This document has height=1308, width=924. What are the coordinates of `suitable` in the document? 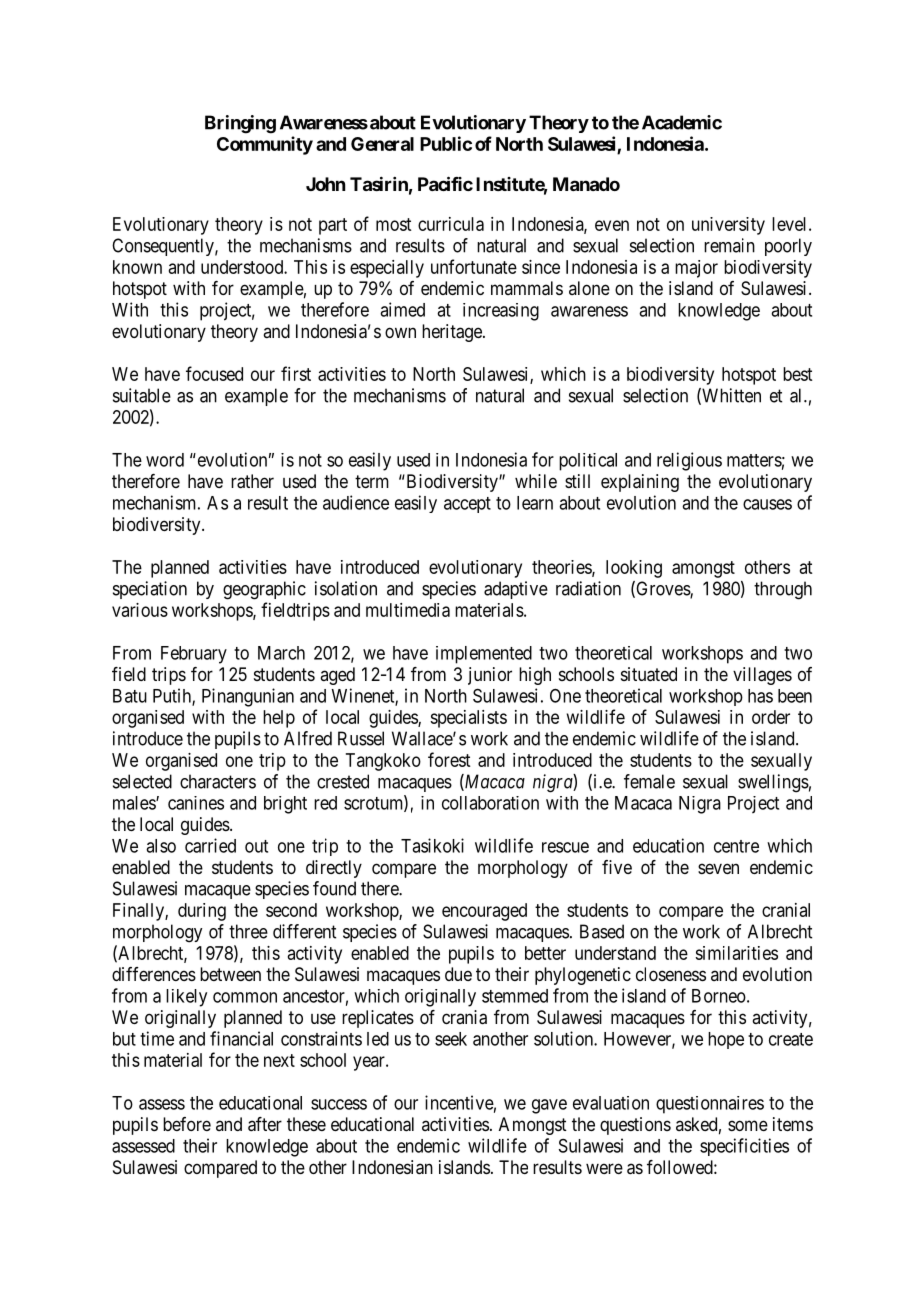 It's located at (142, 395).
